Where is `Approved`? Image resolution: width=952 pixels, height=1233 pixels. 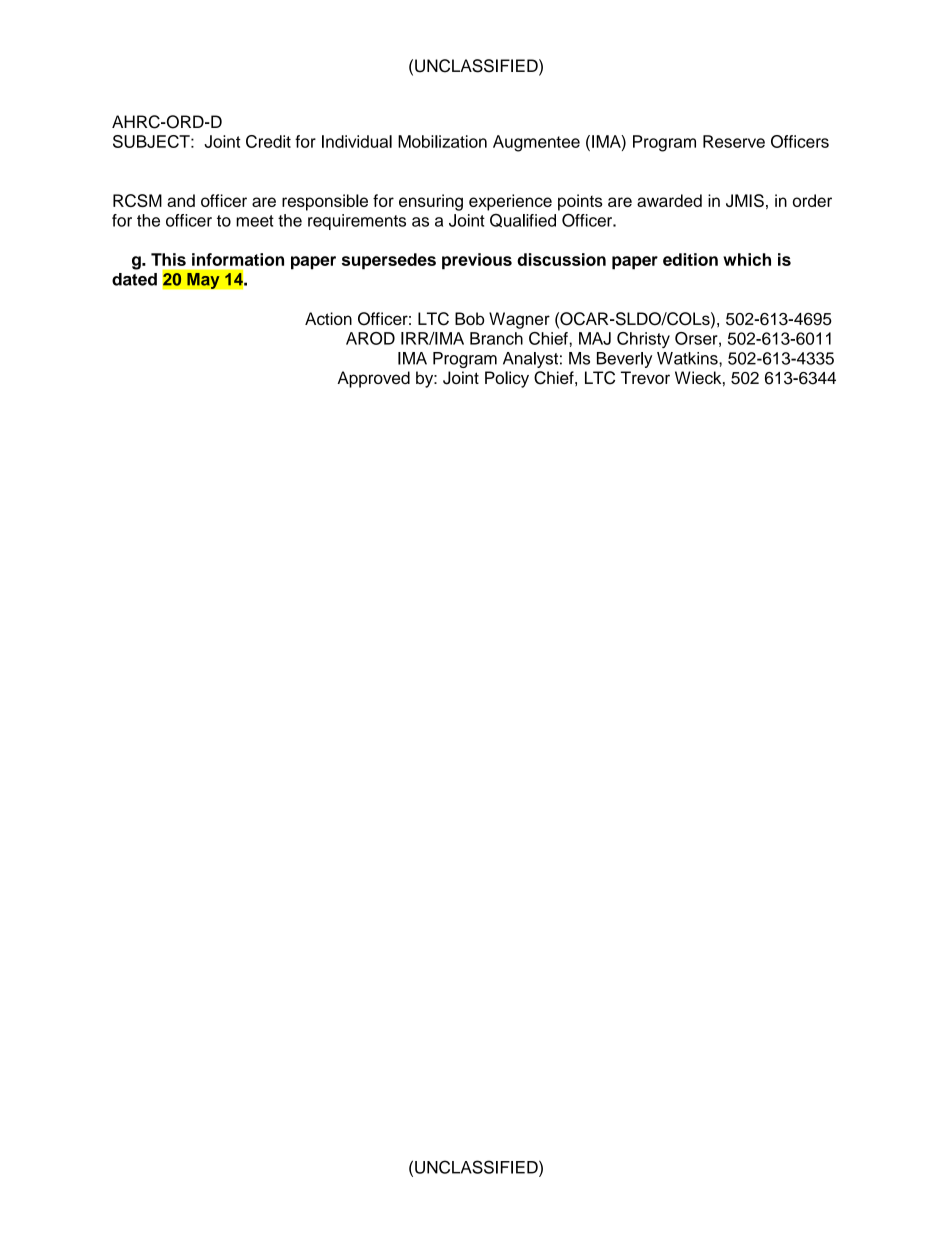
Approved is located at coordinates (373, 379).
